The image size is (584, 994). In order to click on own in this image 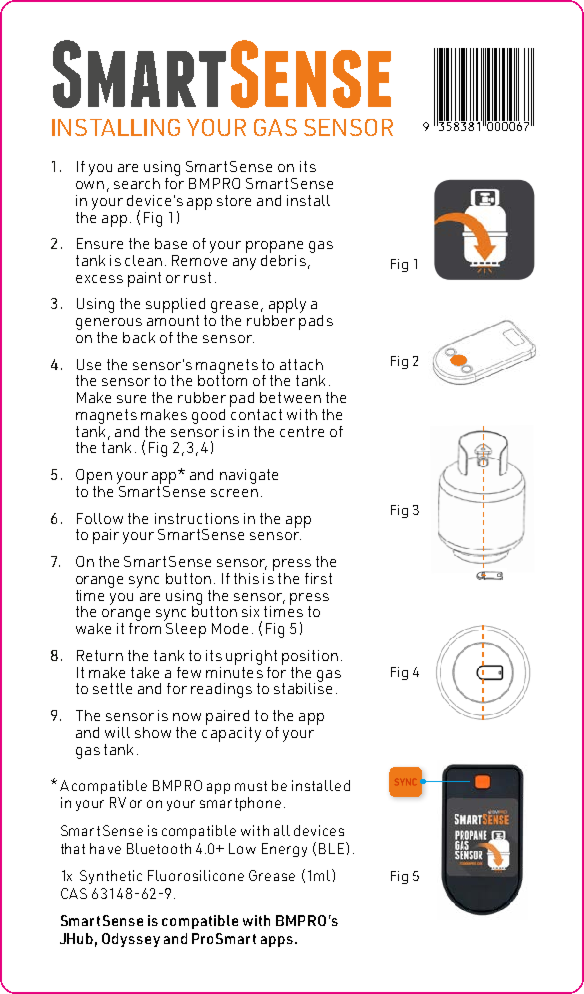, I will do `click(90, 185)`.
